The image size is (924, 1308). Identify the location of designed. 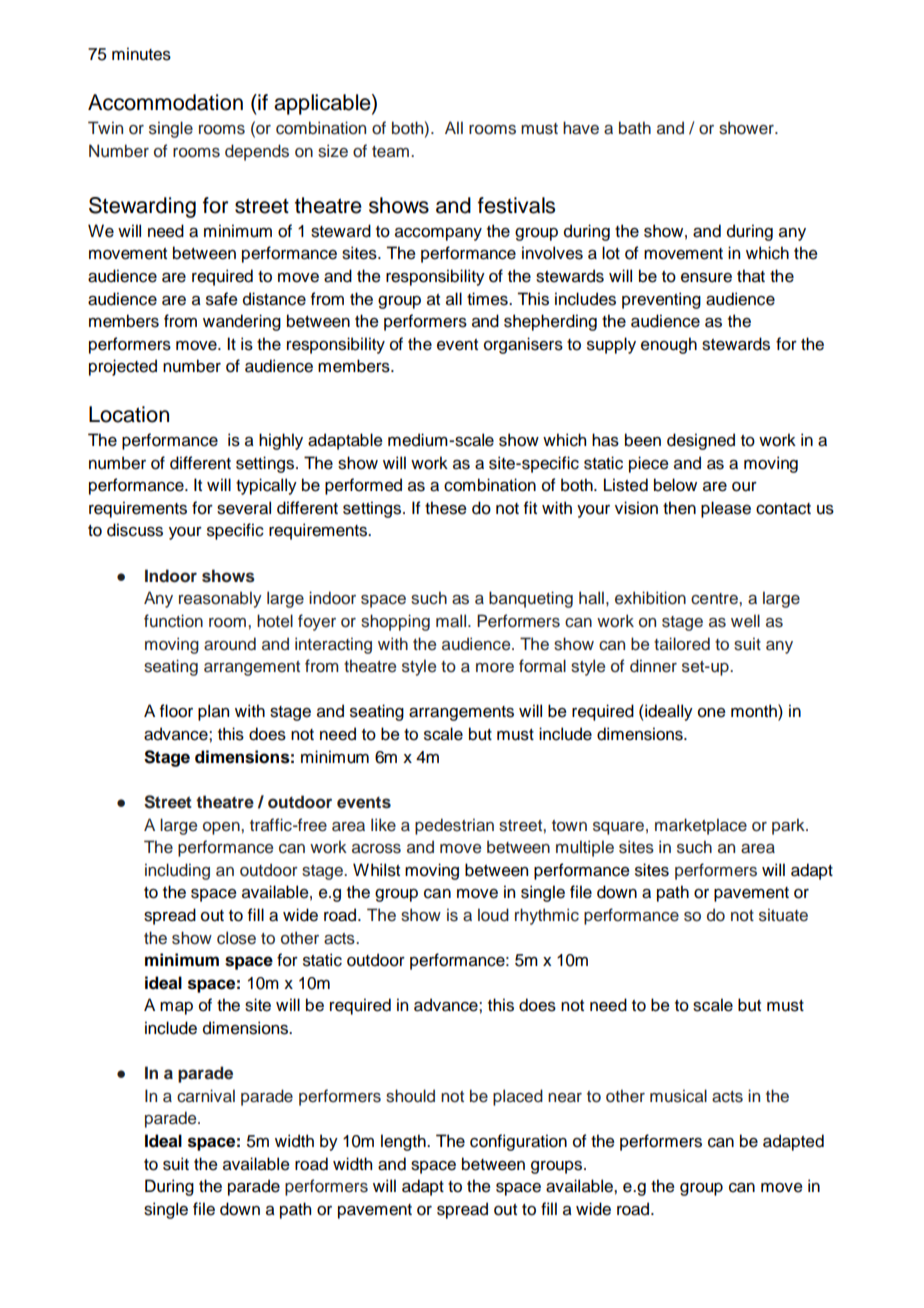
(701, 441).
